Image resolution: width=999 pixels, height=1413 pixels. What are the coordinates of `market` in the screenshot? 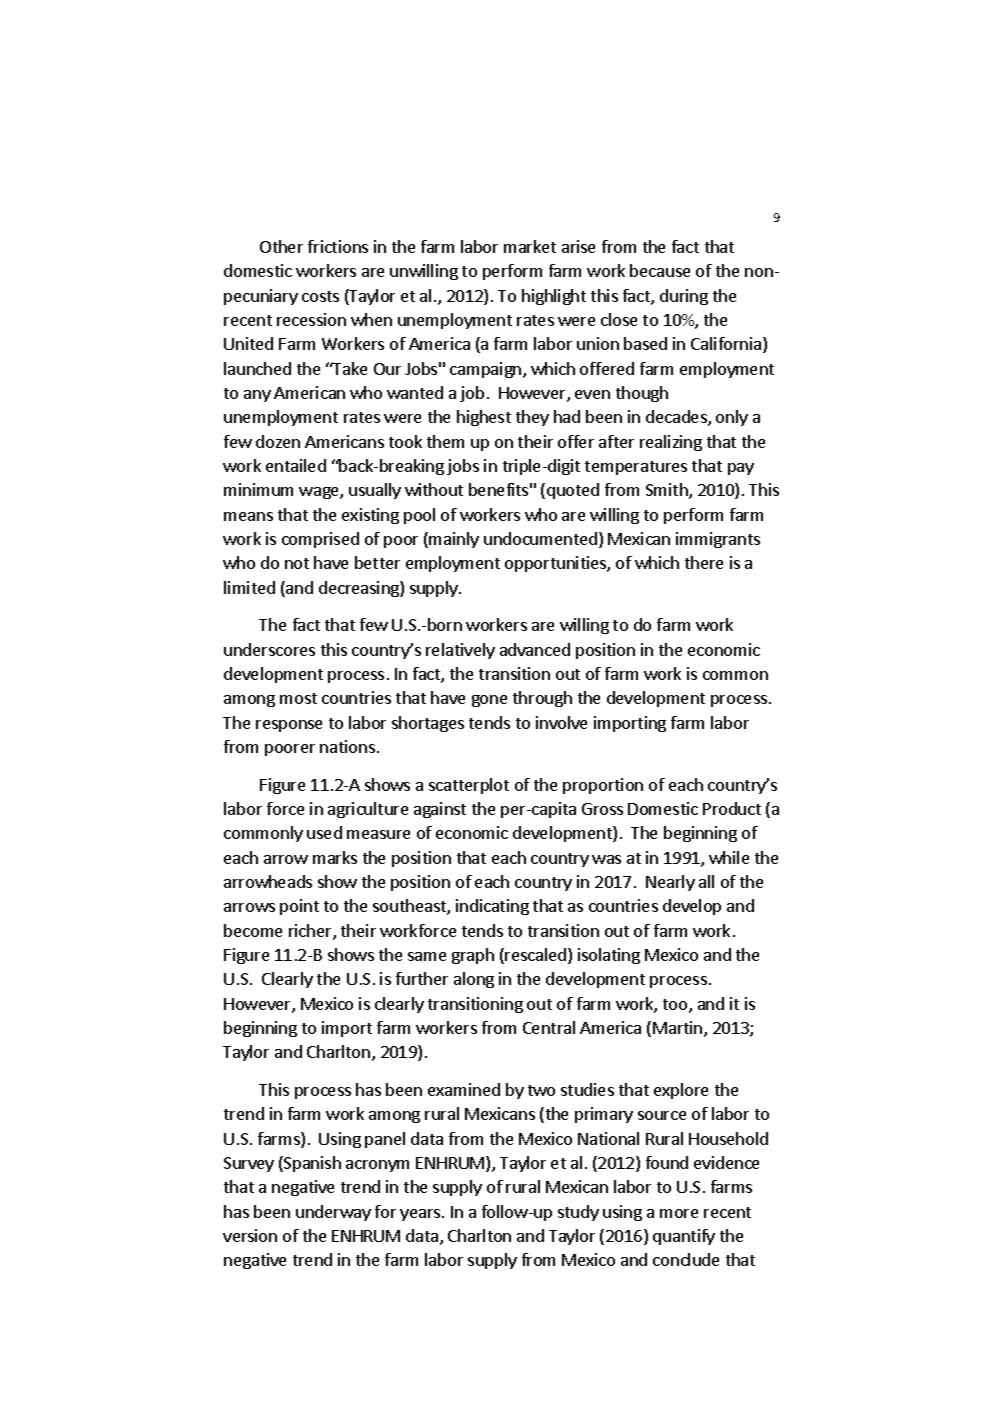 It's located at (530, 246).
